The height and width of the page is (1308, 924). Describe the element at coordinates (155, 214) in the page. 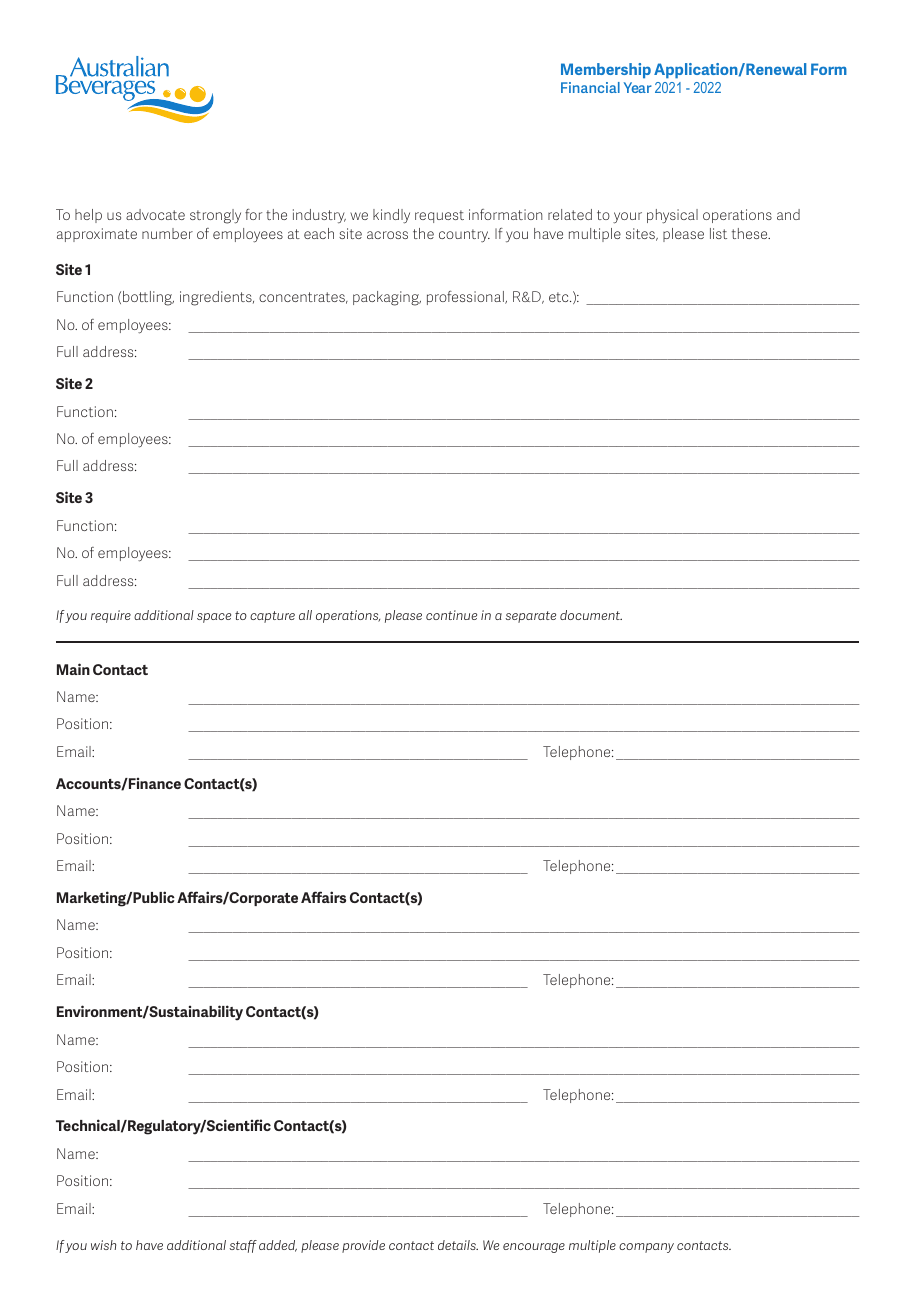

I see `advocate` at that location.
